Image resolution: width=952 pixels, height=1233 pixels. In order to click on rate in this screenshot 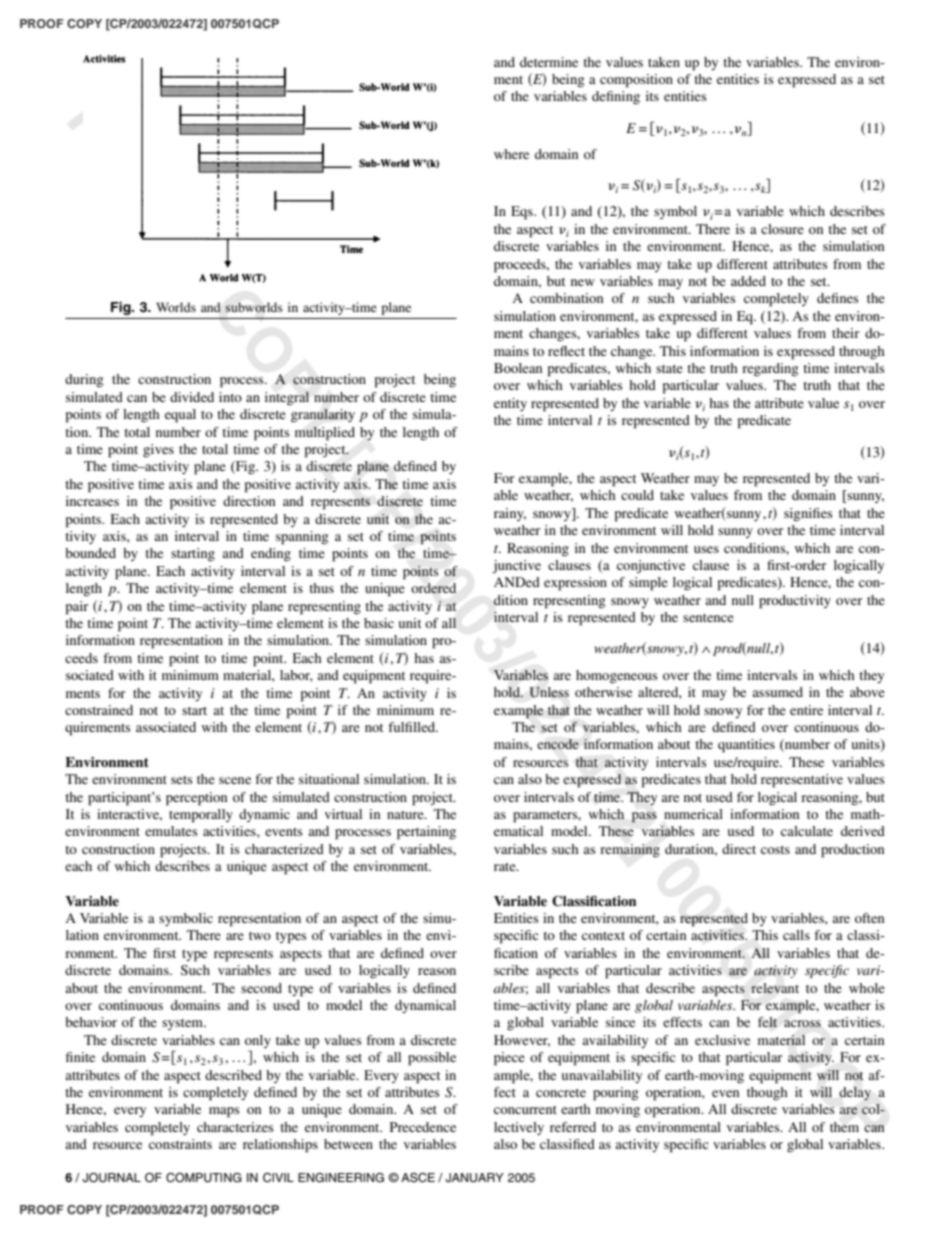, I will do `click(506, 867)`.
